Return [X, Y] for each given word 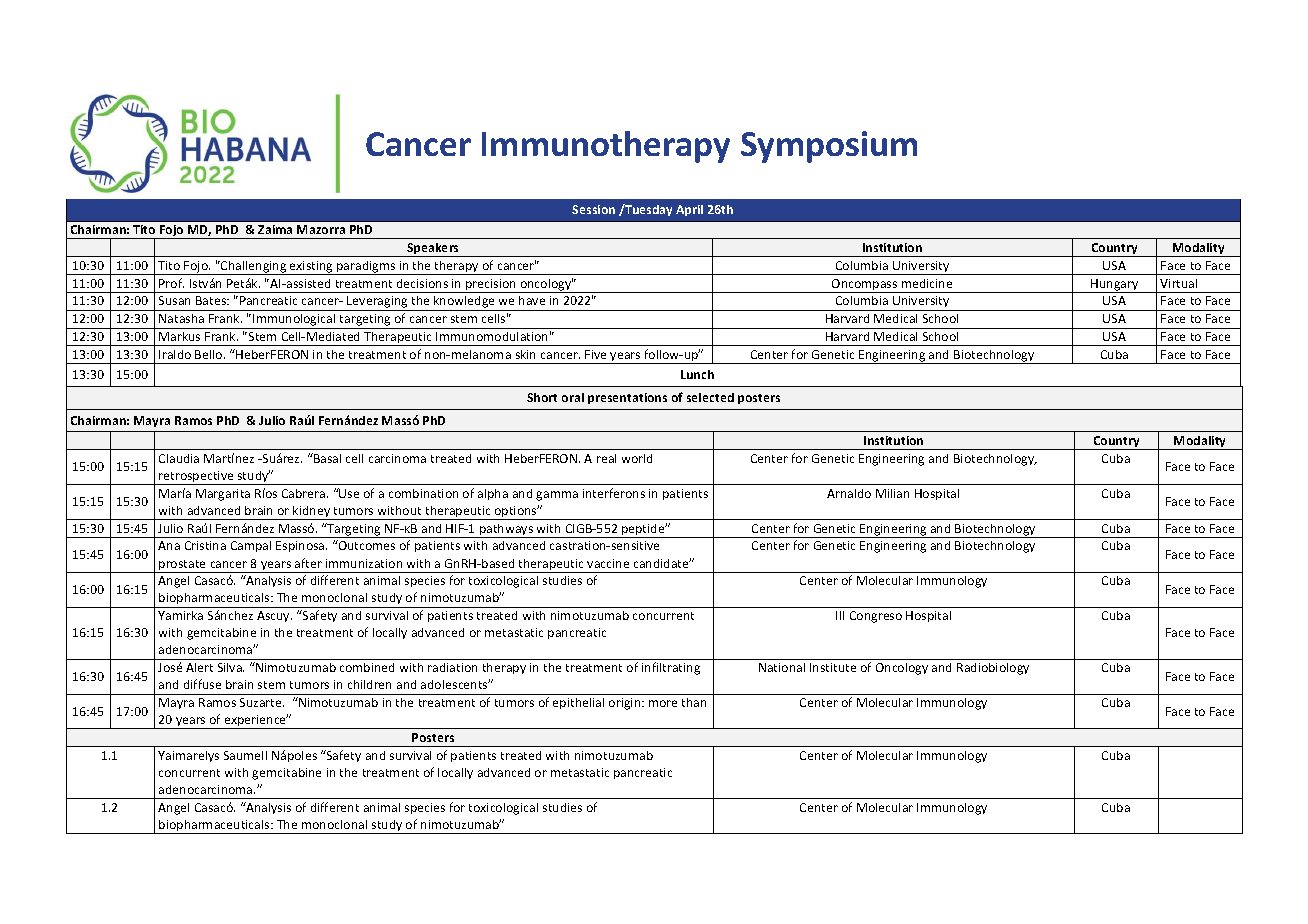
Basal [326, 458]
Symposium [829, 147]
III [840, 615]
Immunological [294, 321]
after [308, 563]
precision [491, 286]
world [637, 458]
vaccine [608, 563]
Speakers [433, 250]
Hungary [1115, 286]
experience [256, 721]
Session [593, 209]
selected [710, 397]
